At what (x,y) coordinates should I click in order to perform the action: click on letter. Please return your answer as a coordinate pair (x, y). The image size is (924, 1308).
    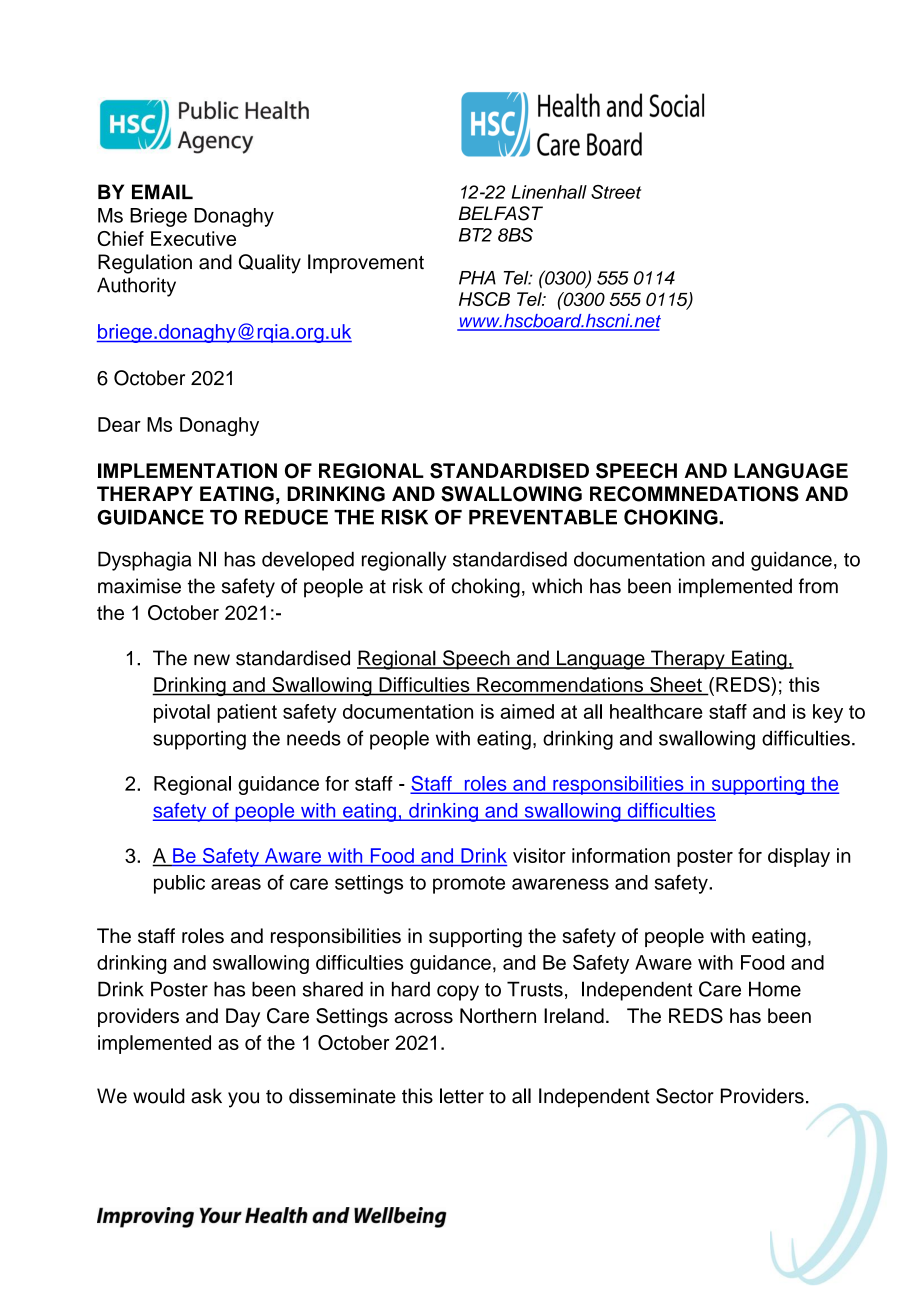
    Looking at the image, I should click on (462, 1096).
